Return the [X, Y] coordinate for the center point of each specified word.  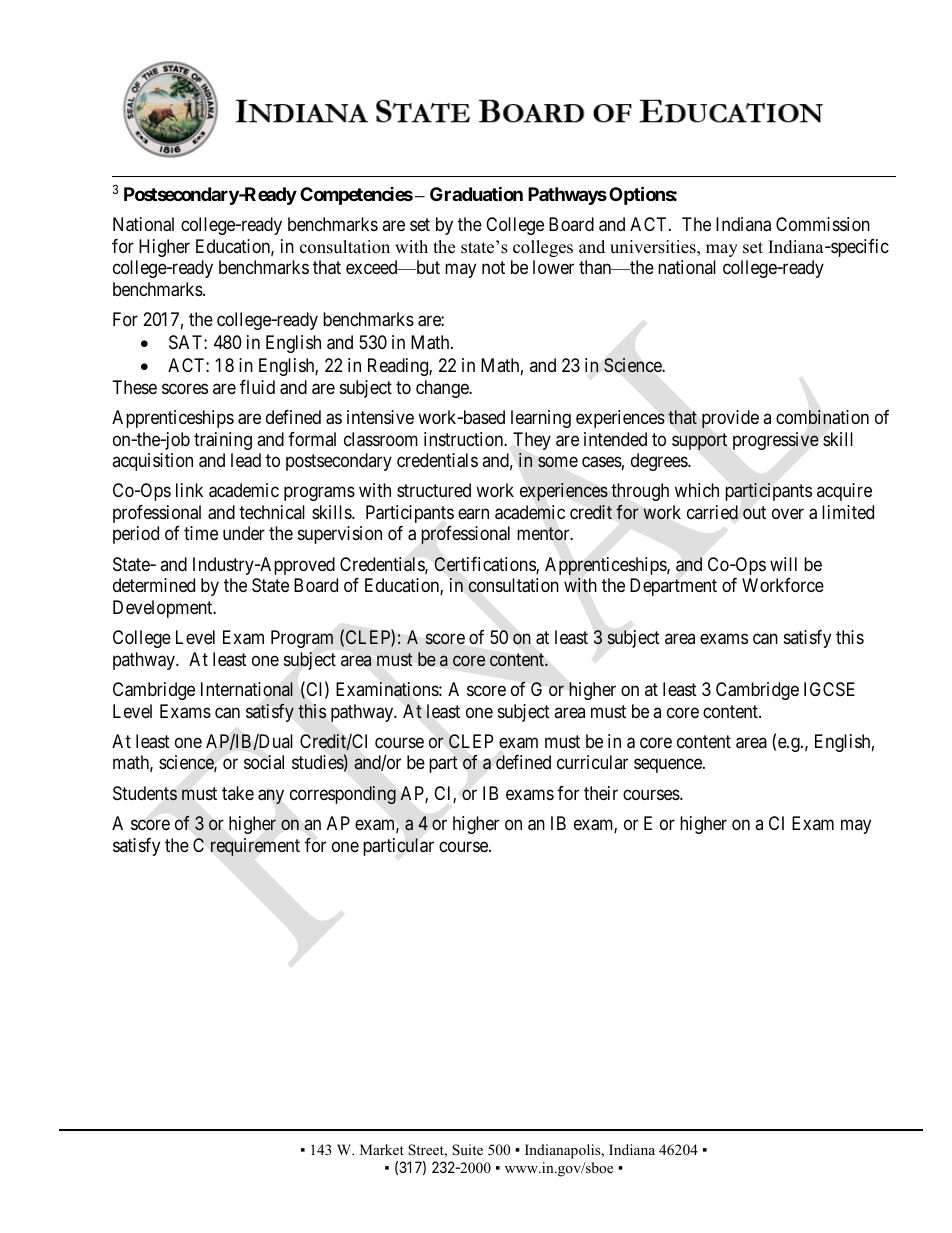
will [783, 564]
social [264, 762]
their [601, 793]
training [223, 441]
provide [730, 419]
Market [382, 1149]
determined [154, 585]
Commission [823, 224]
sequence [669, 766]
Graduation [476, 193]
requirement [255, 847]
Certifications [485, 565]
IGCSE [829, 689]
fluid [257, 387]
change [443, 389]
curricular [592, 762]
